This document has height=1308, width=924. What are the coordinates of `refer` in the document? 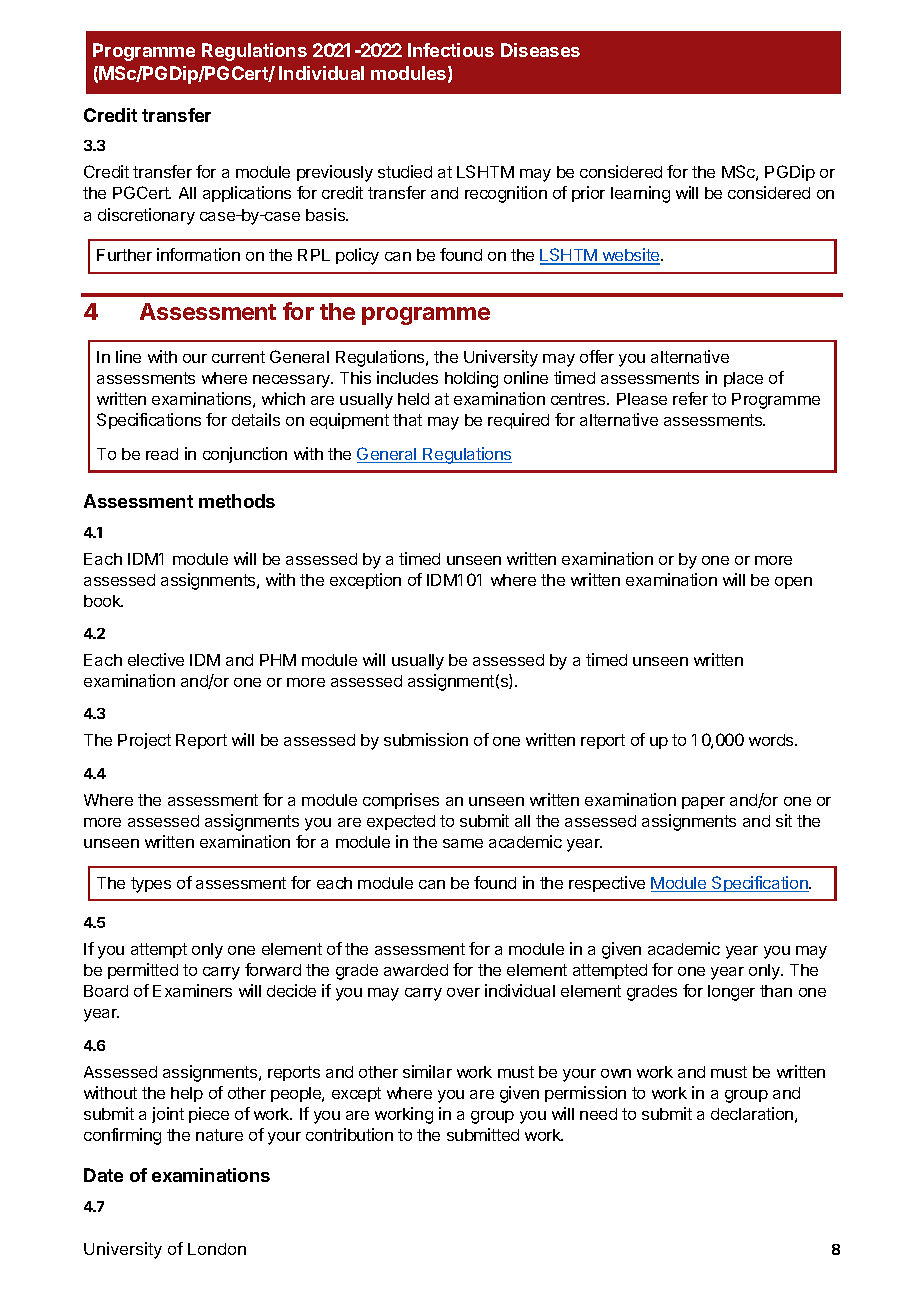 It's located at (690, 398).
